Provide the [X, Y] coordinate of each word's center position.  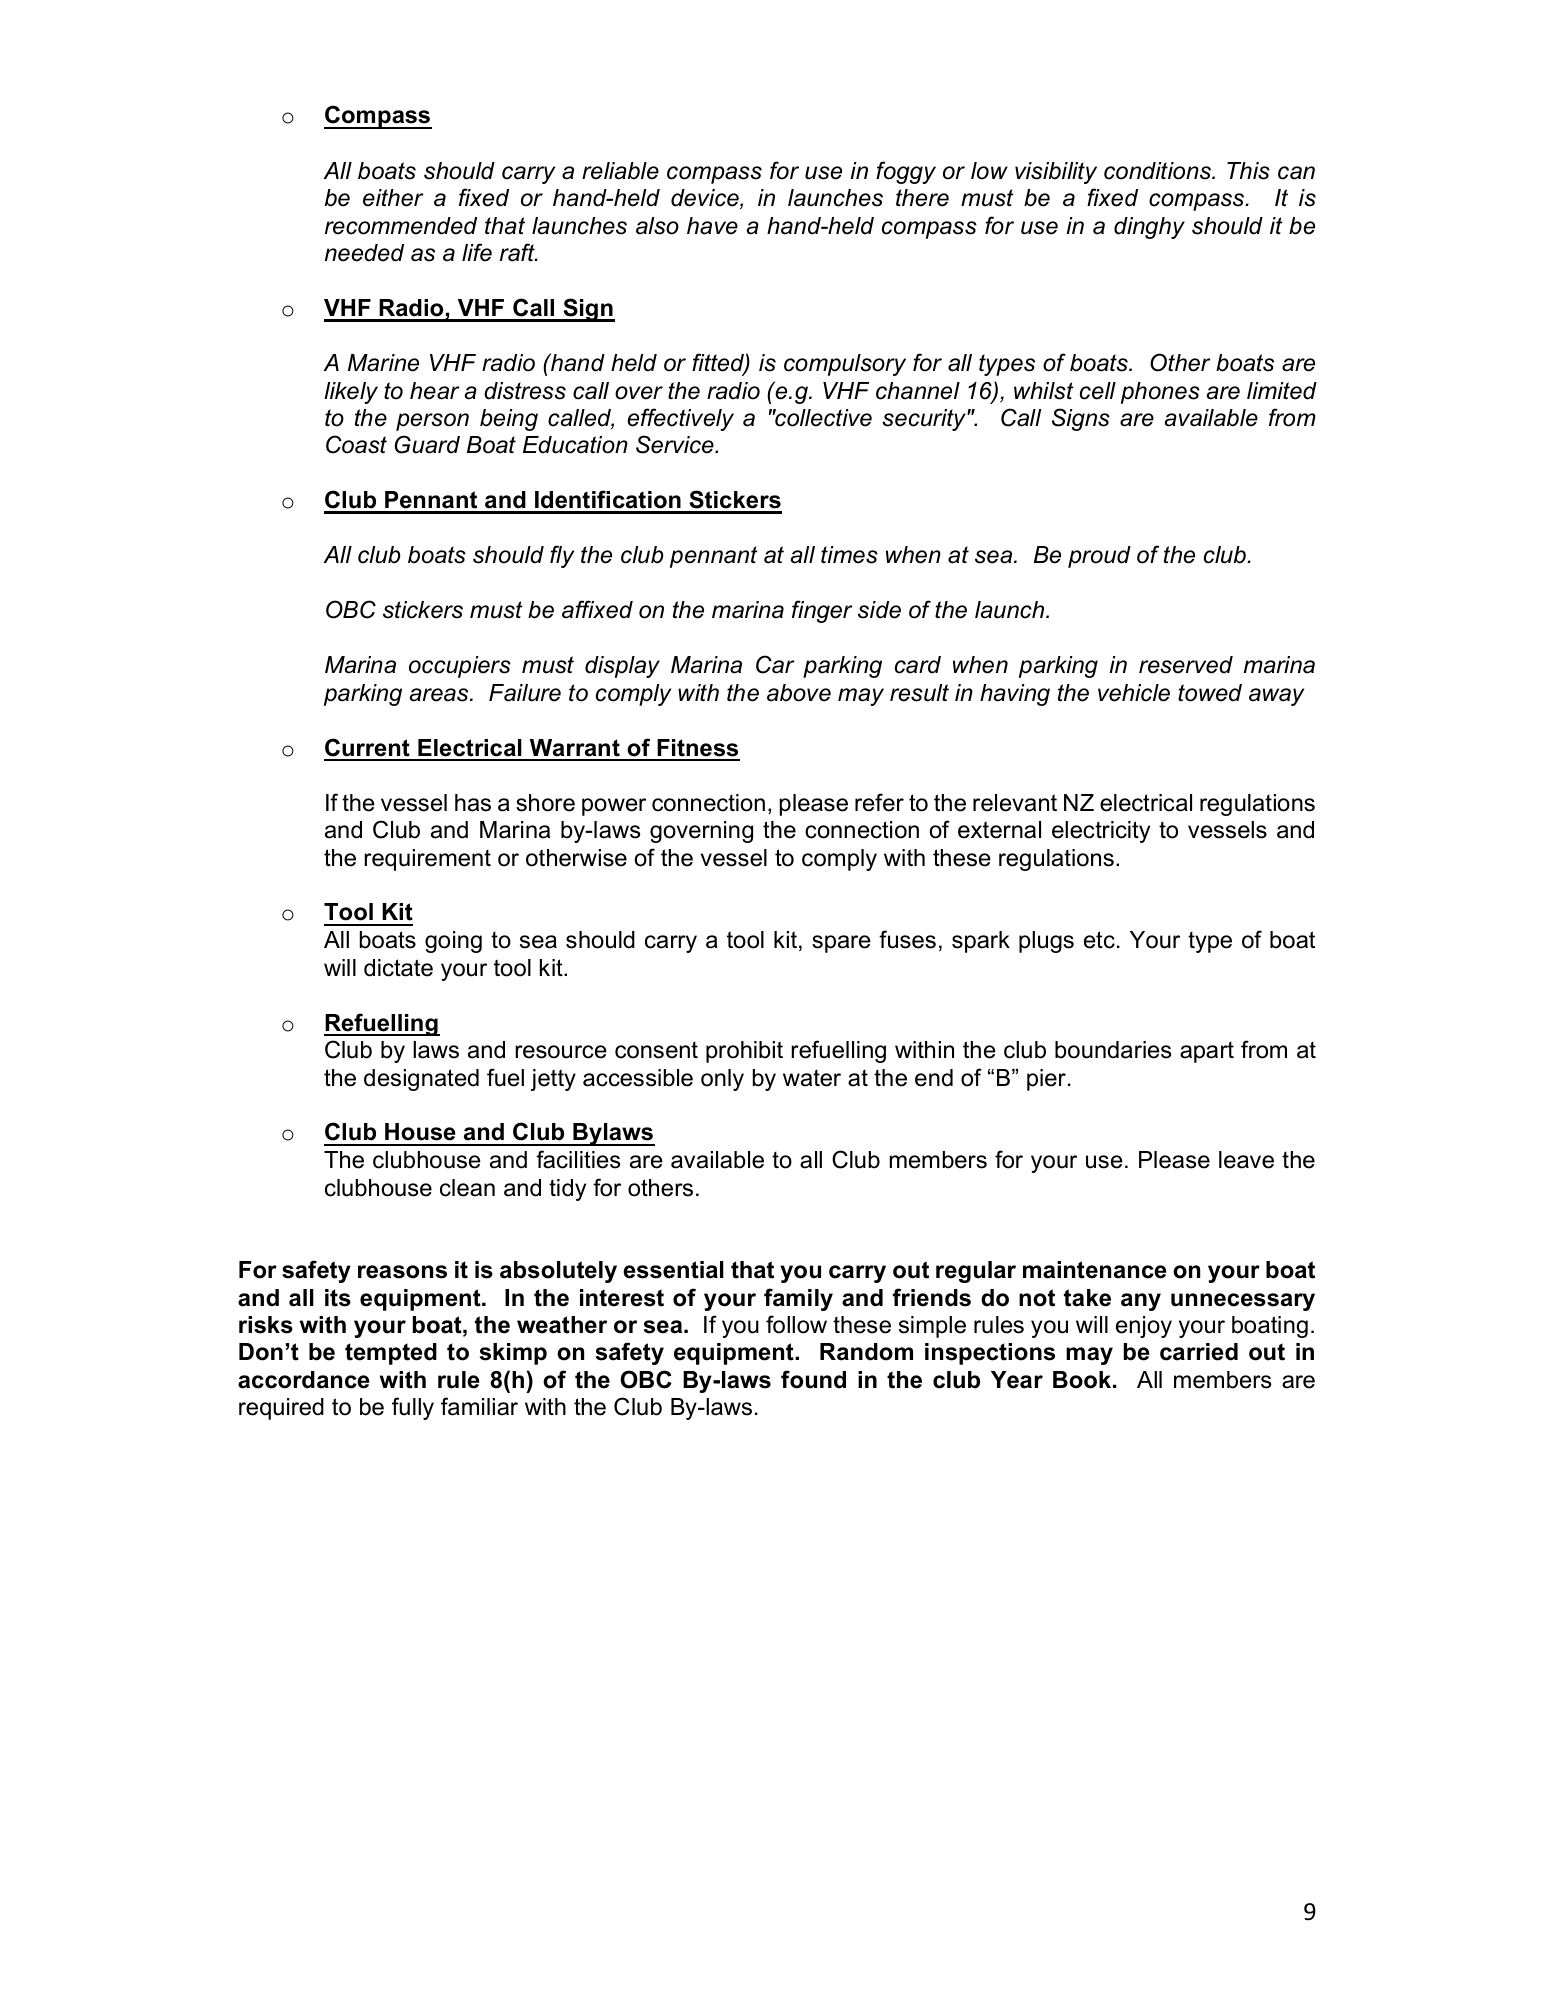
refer [879, 802]
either [393, 198]
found [813, 1379]
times [849, 555]
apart [1207, 1052]
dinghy [1149, 228]
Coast [356, 444]
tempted [391, 1354]
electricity [1101, 832]
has [473, 803]
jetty [553, 1080]
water [812, 1078]
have [712, 226]
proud [1099, 557]
